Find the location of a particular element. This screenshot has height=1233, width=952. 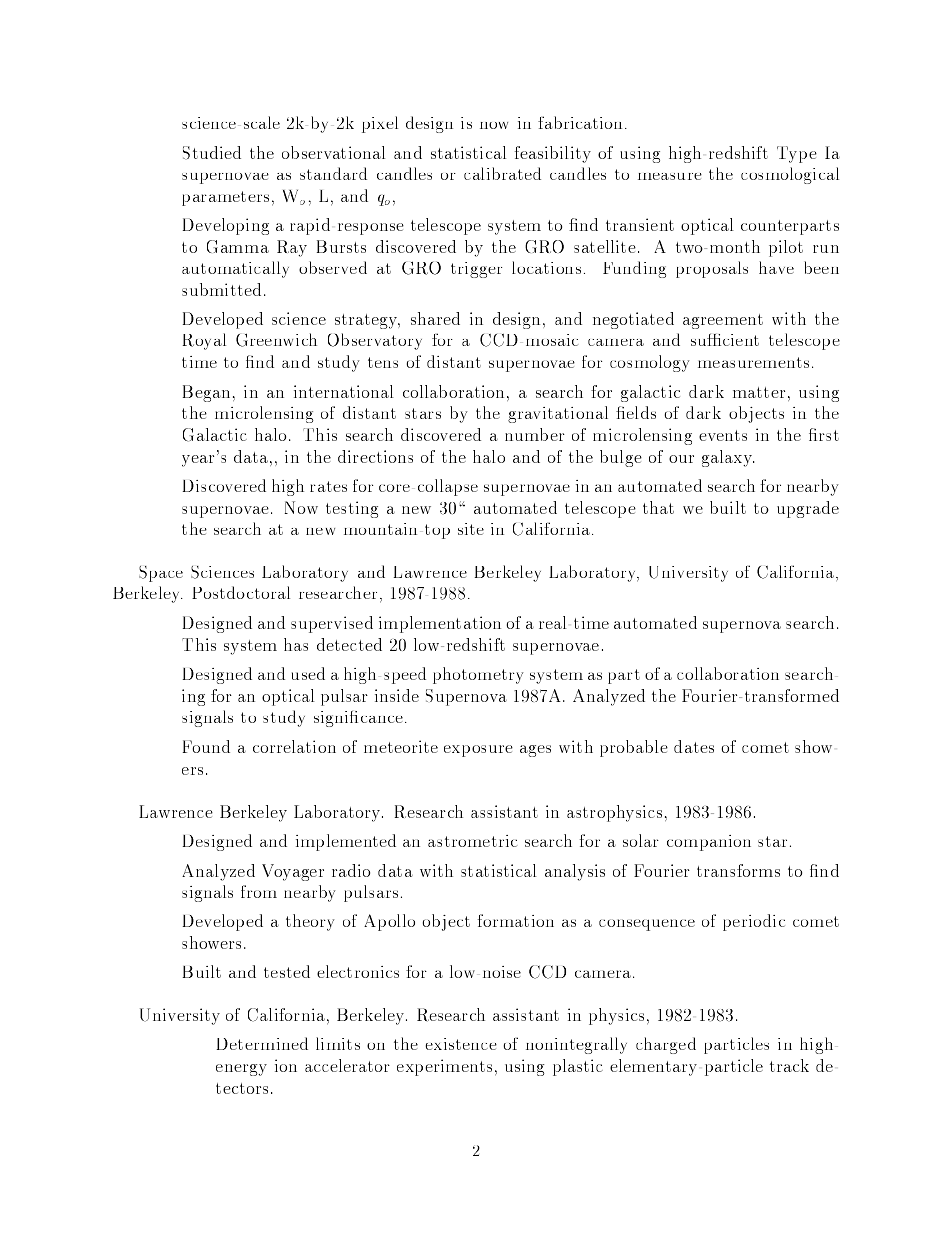

Postdoctoral is located at coordinates (241, 592).
